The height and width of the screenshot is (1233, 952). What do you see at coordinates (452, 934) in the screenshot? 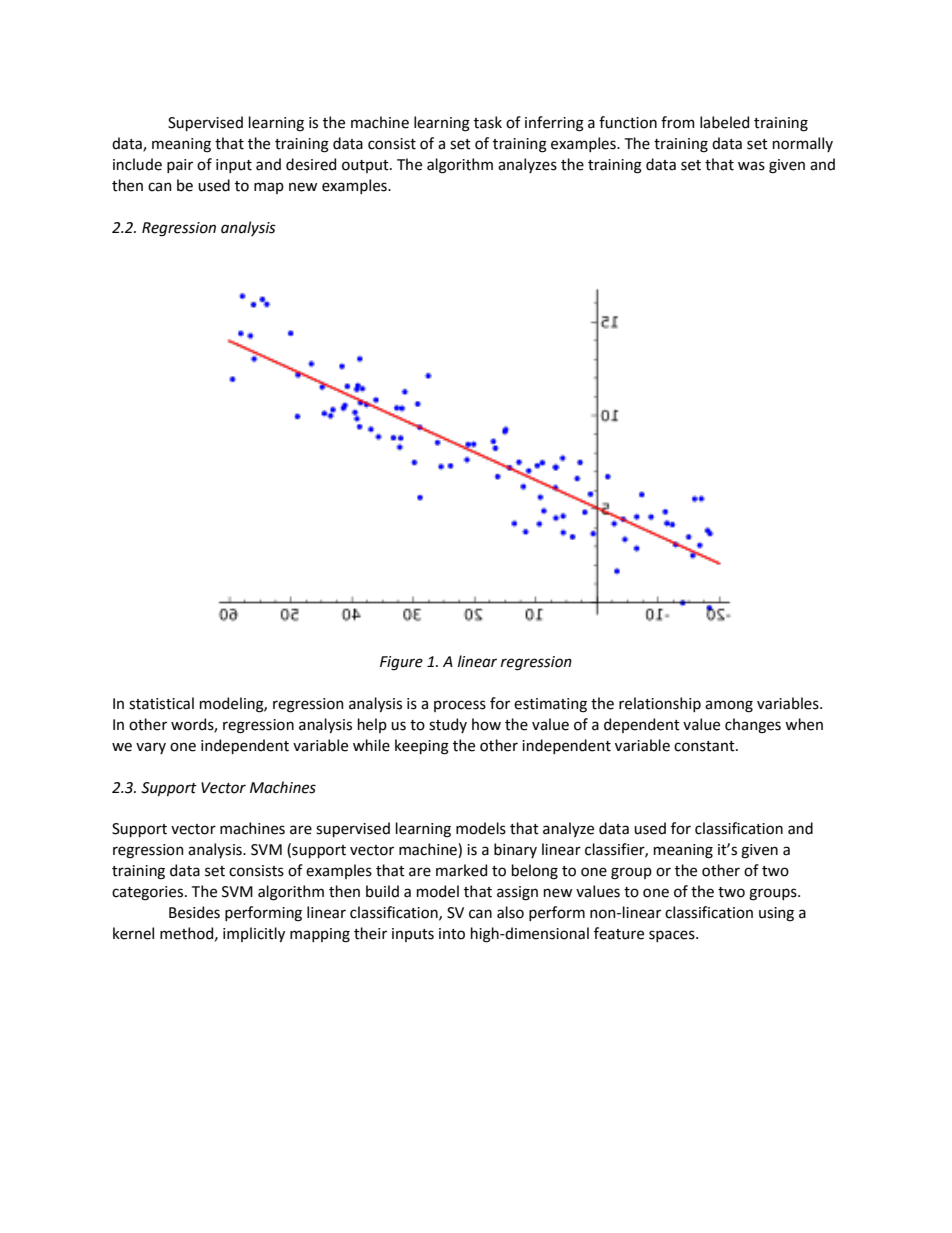
I see `into` at bounding box center [452, 934].
